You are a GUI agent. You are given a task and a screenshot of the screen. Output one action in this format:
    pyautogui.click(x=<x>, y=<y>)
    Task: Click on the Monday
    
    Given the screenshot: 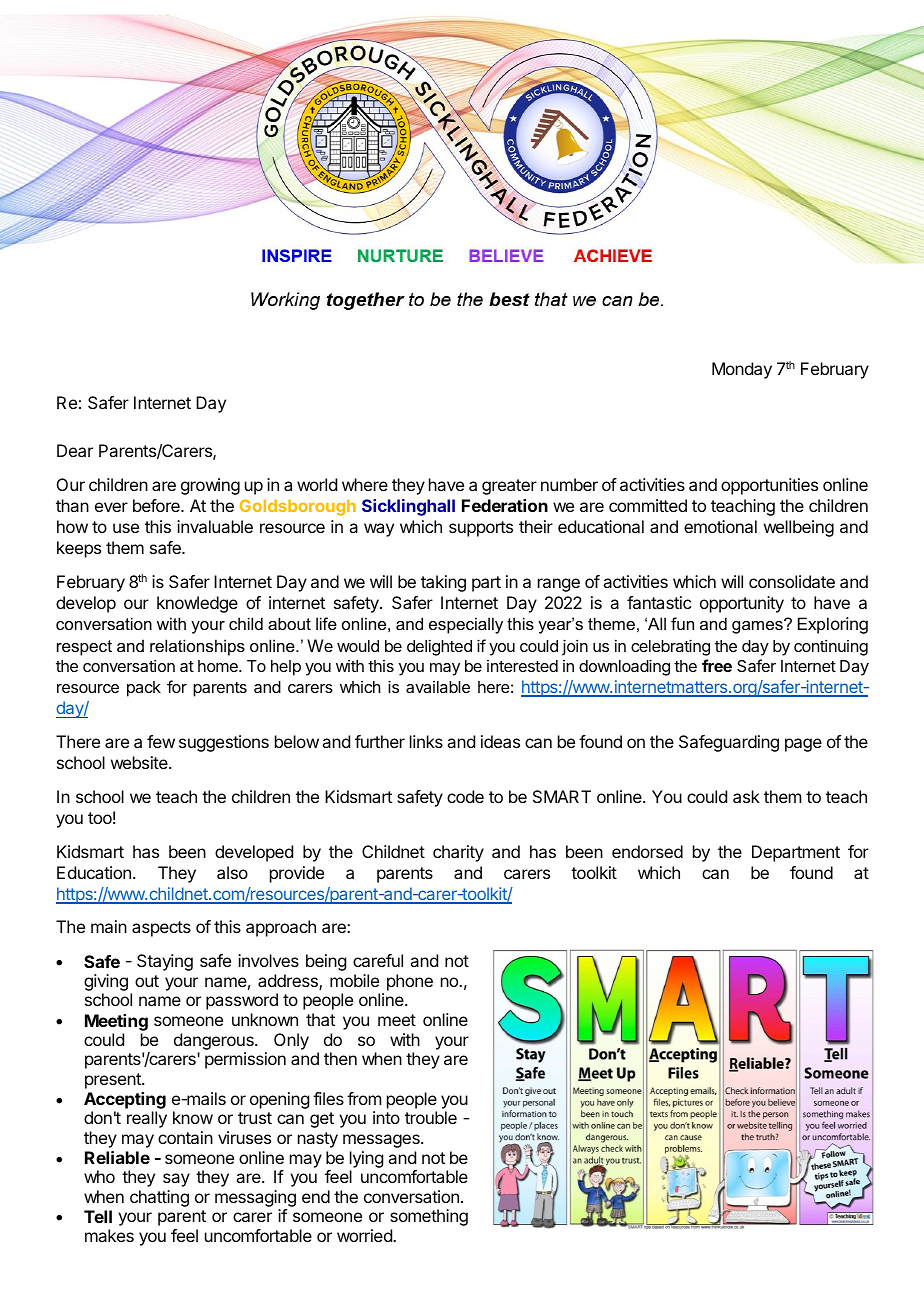 What is the action you would take?
    pyautogui.click(x=742, y=370)
